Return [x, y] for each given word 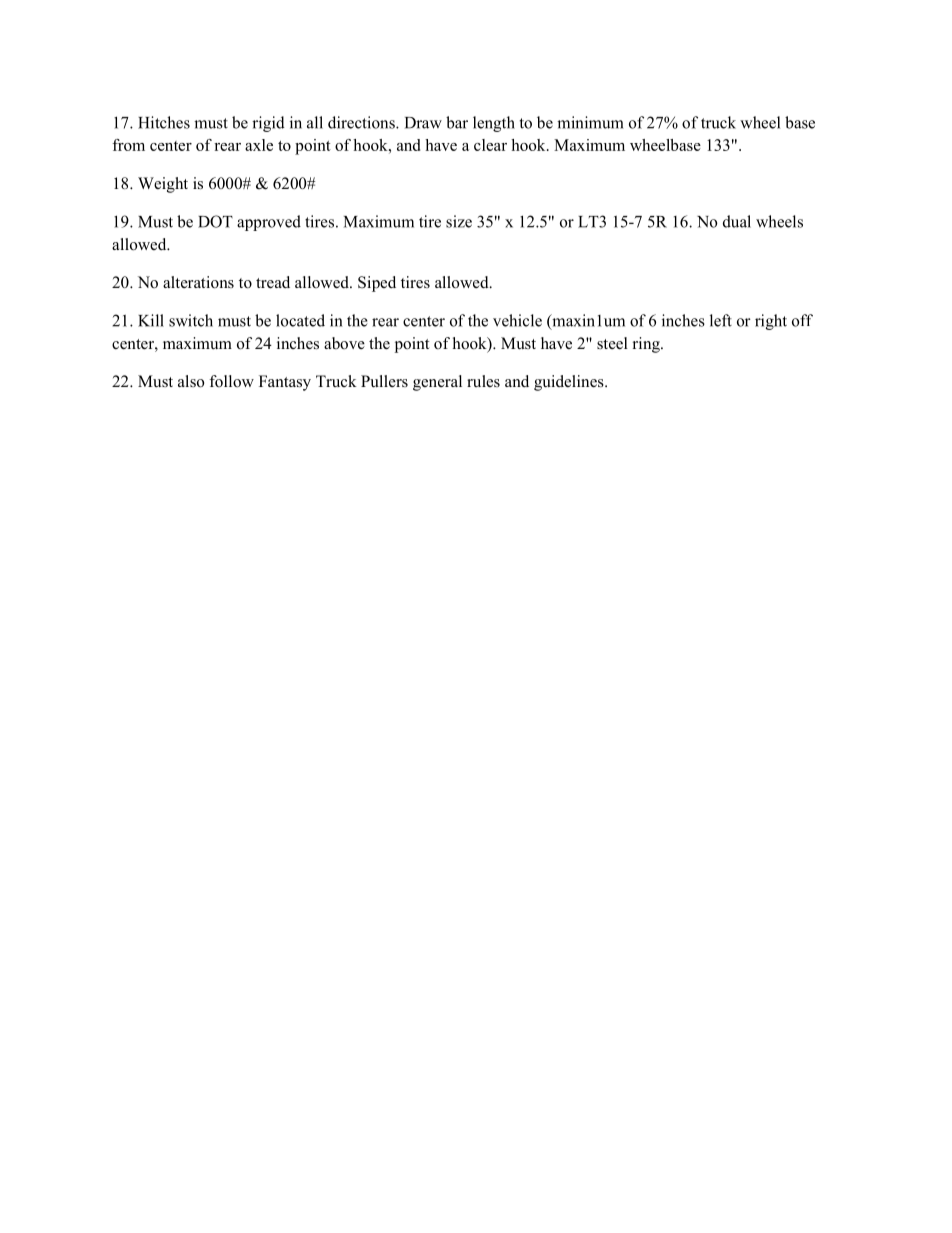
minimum [590, 122]
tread [273, 282]
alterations [198, 282]
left [721, 320]
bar [457, 122]
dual [737, 221]
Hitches [164, 122]
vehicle [517, 320]
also [191, 381]
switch [191, 320]
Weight [163, 185]
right [771, 322]
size [459, 221]
